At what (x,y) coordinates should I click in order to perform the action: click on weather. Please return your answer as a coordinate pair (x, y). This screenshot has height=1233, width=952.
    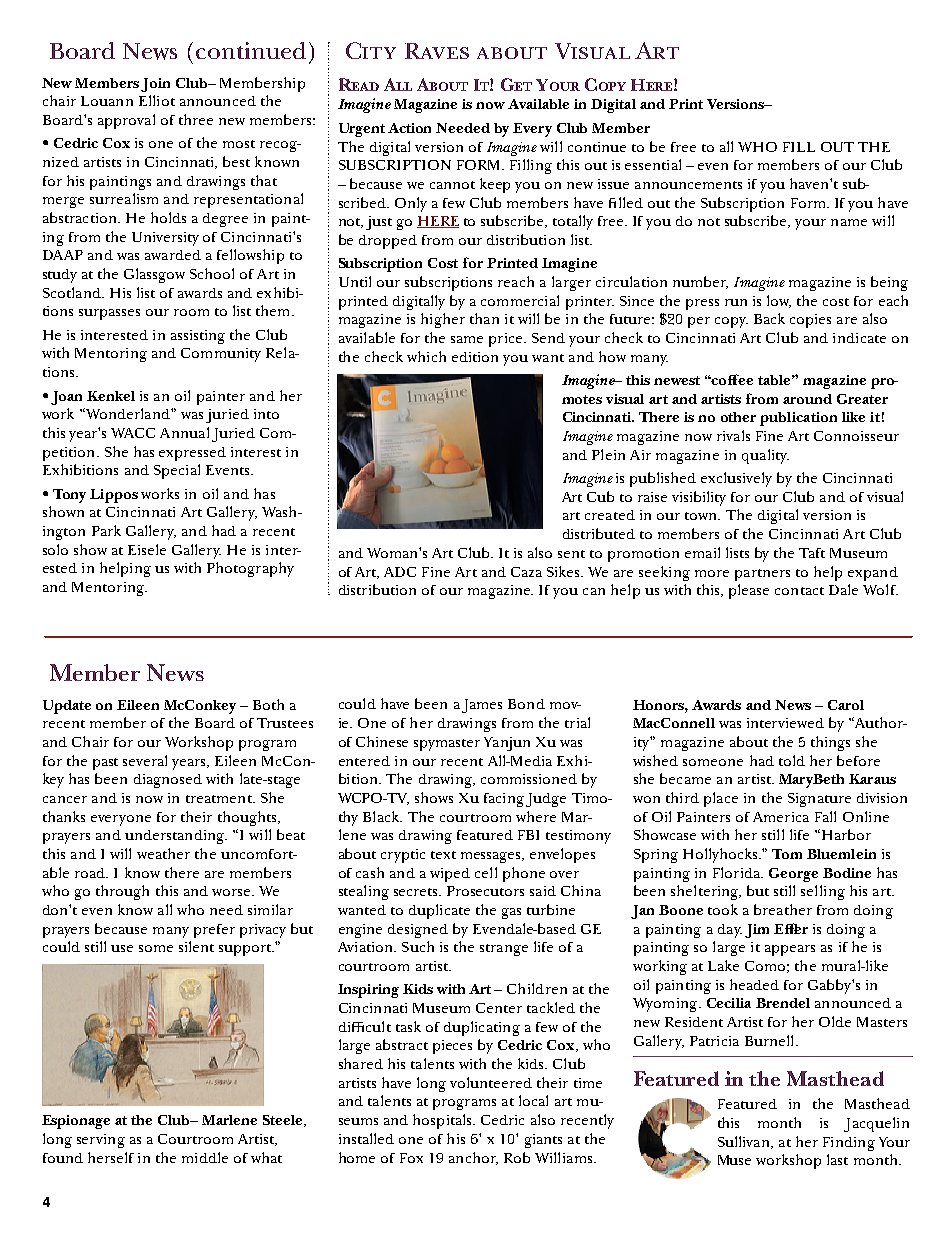
    Looking at the image, I should click on (163, 853).
